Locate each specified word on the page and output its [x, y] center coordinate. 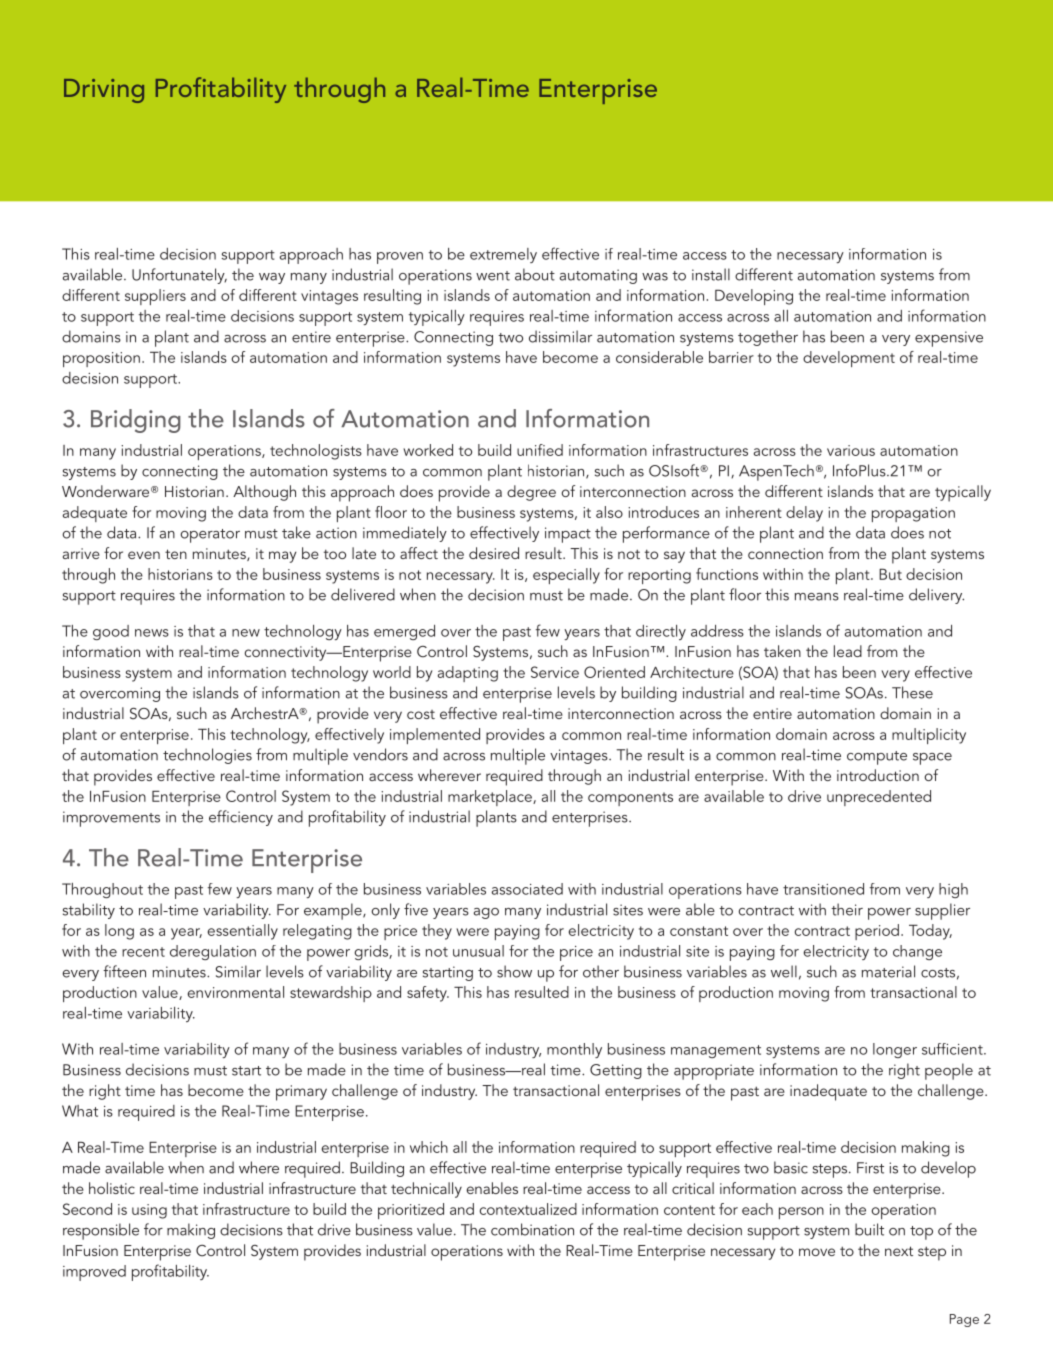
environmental [236, 992]
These [912, 692]
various [851, 450]
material [888, 971]
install [711, 274]
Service [555, 672]
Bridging [136, 421]
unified [540, 450]
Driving [104, 91]
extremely [503, 255]
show [514, 971]
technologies [207, 756]
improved [94, 1273]
